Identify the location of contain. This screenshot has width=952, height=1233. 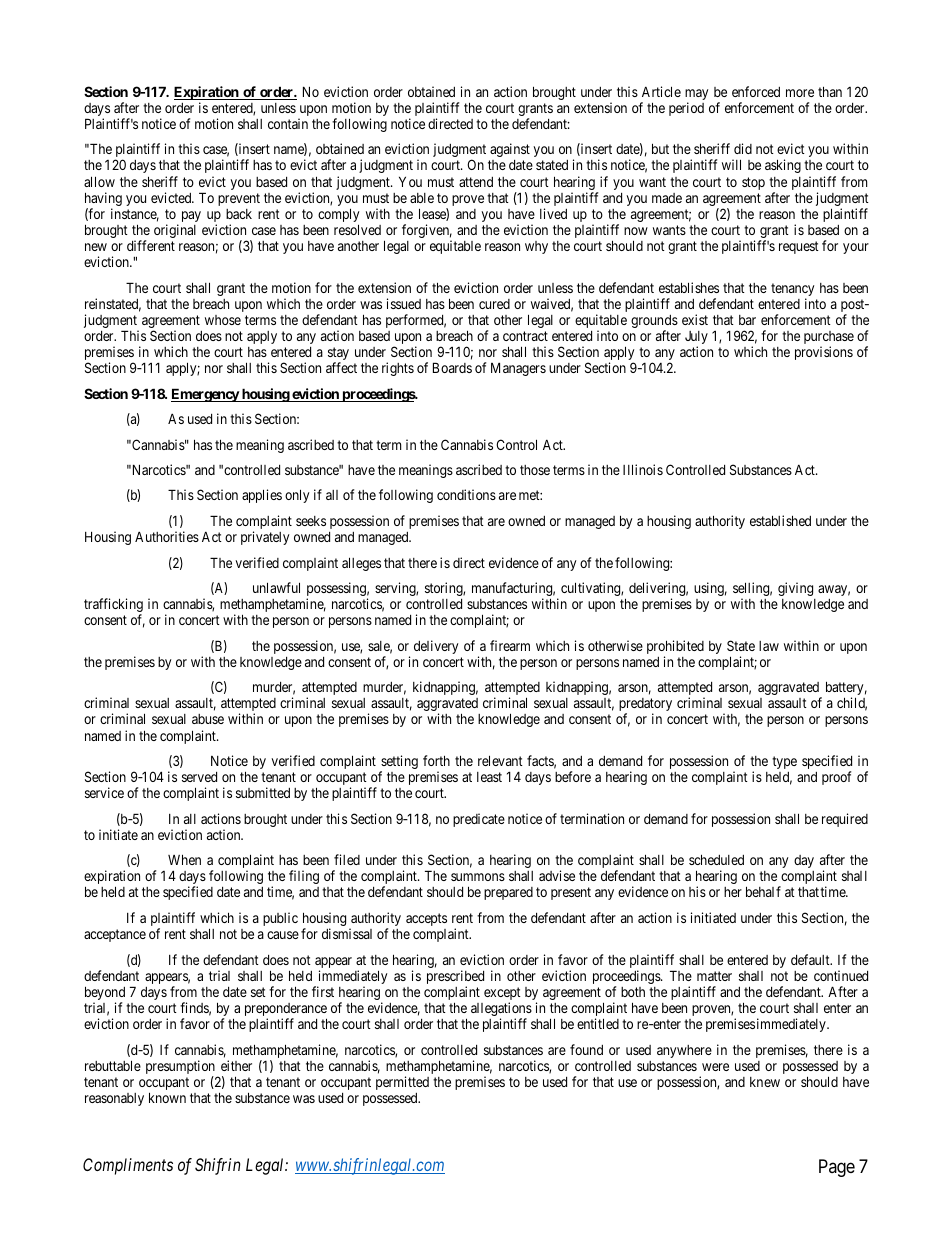
(288, 123).
